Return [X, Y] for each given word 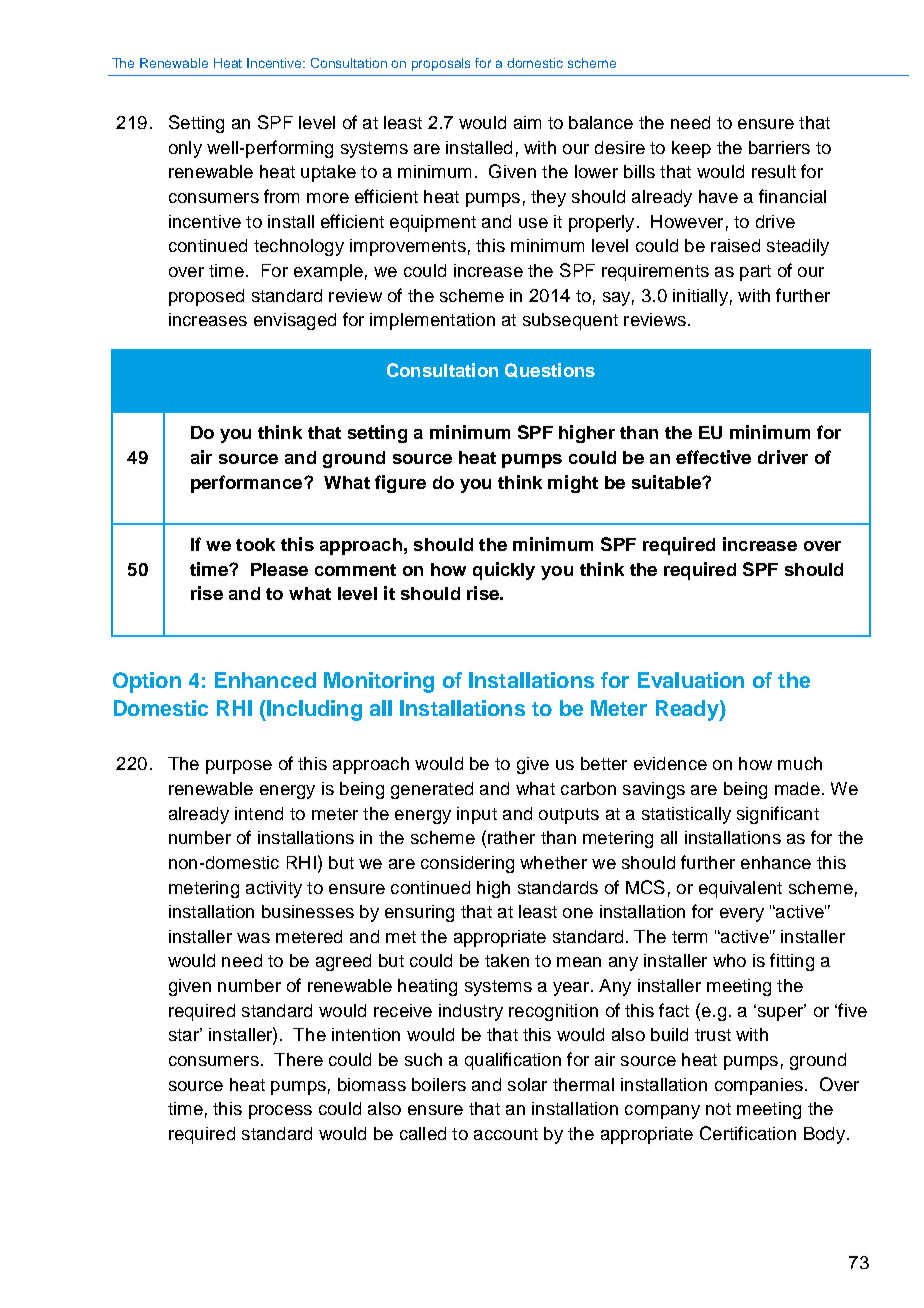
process [280, 1112]
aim [527, 122]
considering [467, 864]
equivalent [740, 889]
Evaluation [691, 680]
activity [274, 889]
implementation [432, 321]
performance [248, 484]
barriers [779, 147]
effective [713, 457]
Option [147, 682]
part [755, 273]
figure [400, 484]
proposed [206, 297]
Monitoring [379, 682]
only [185, 149]
